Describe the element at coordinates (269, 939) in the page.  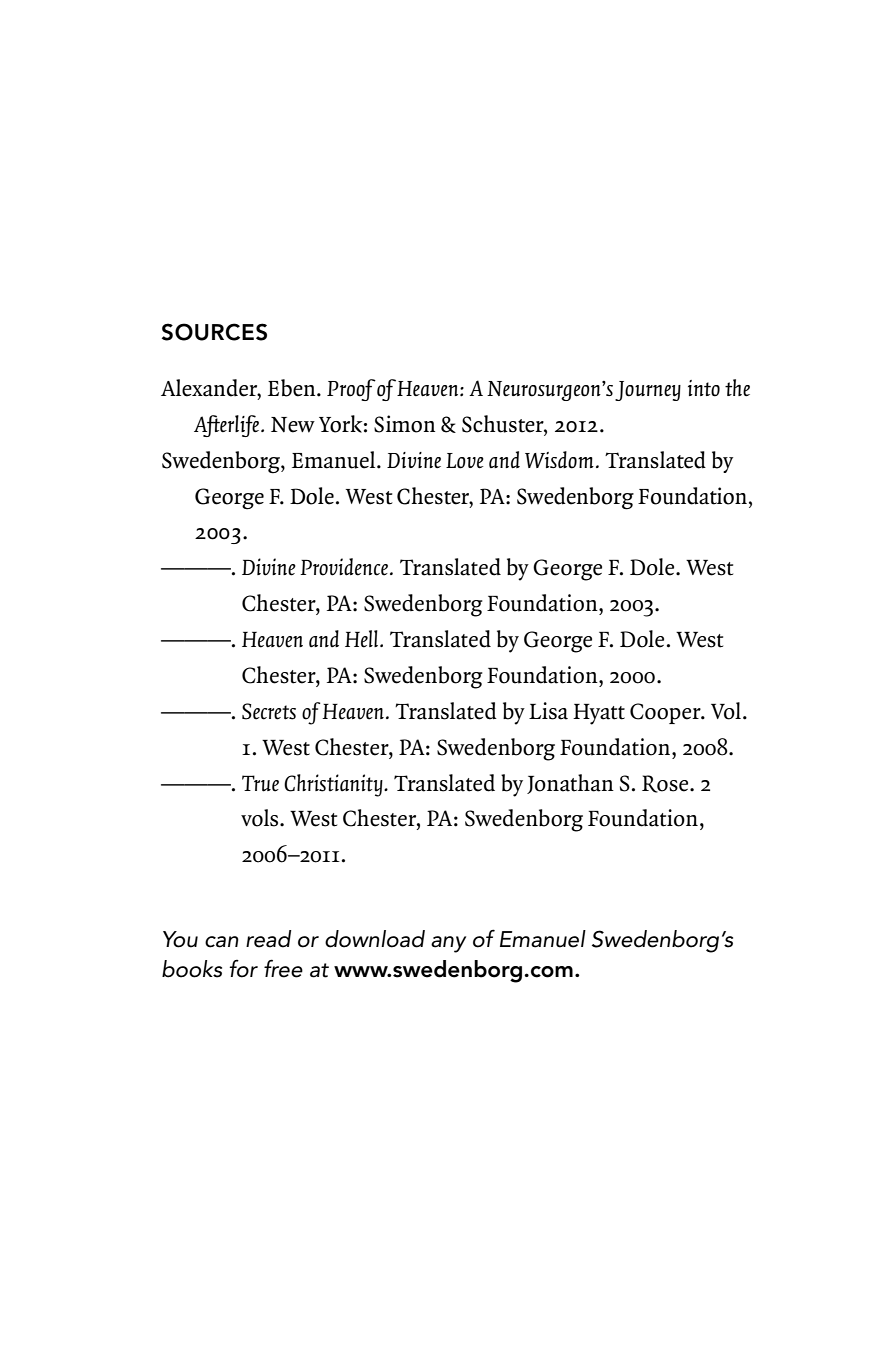
I see `read` at that location.
